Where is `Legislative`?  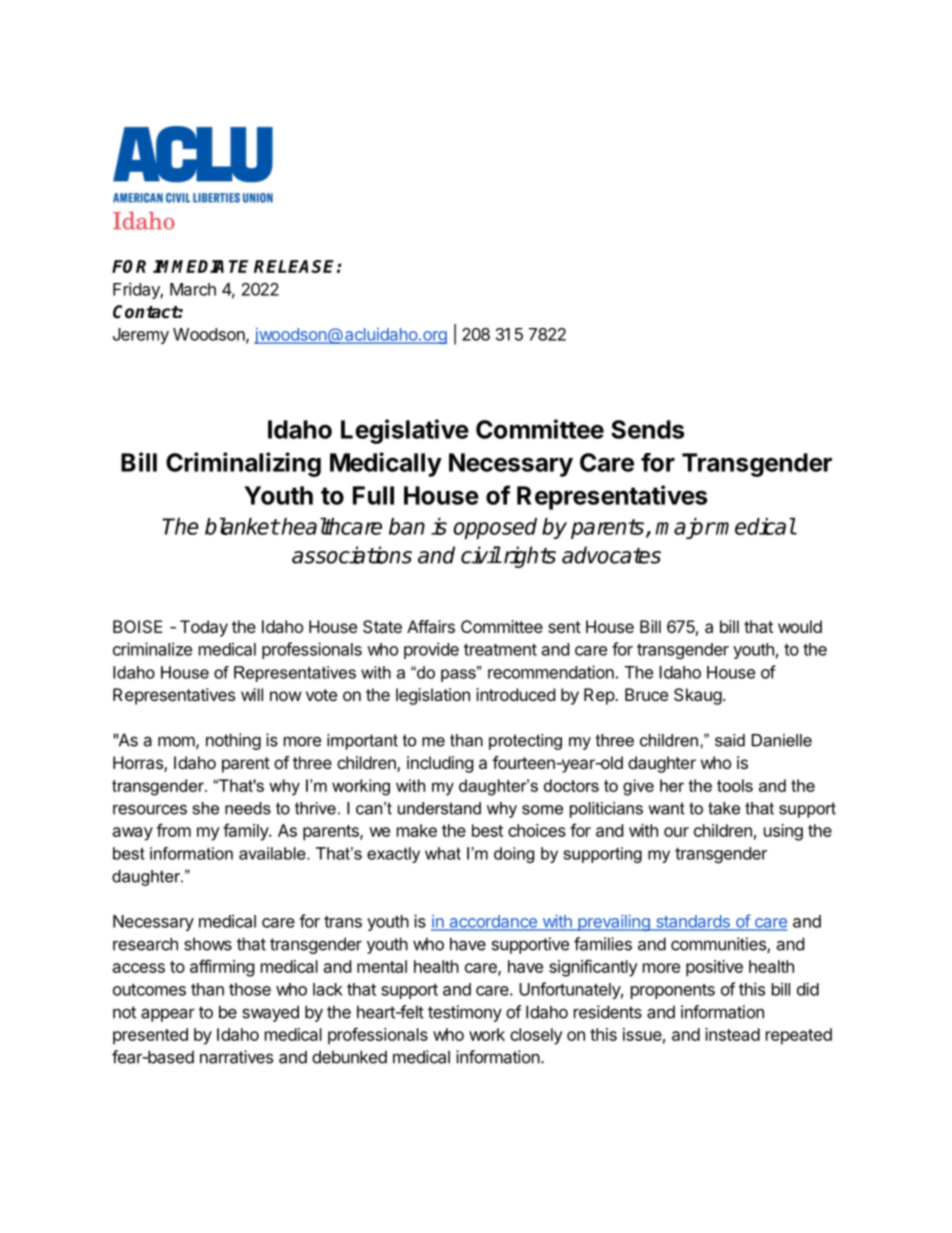
Legislative is located at coordinates (405, 431).
